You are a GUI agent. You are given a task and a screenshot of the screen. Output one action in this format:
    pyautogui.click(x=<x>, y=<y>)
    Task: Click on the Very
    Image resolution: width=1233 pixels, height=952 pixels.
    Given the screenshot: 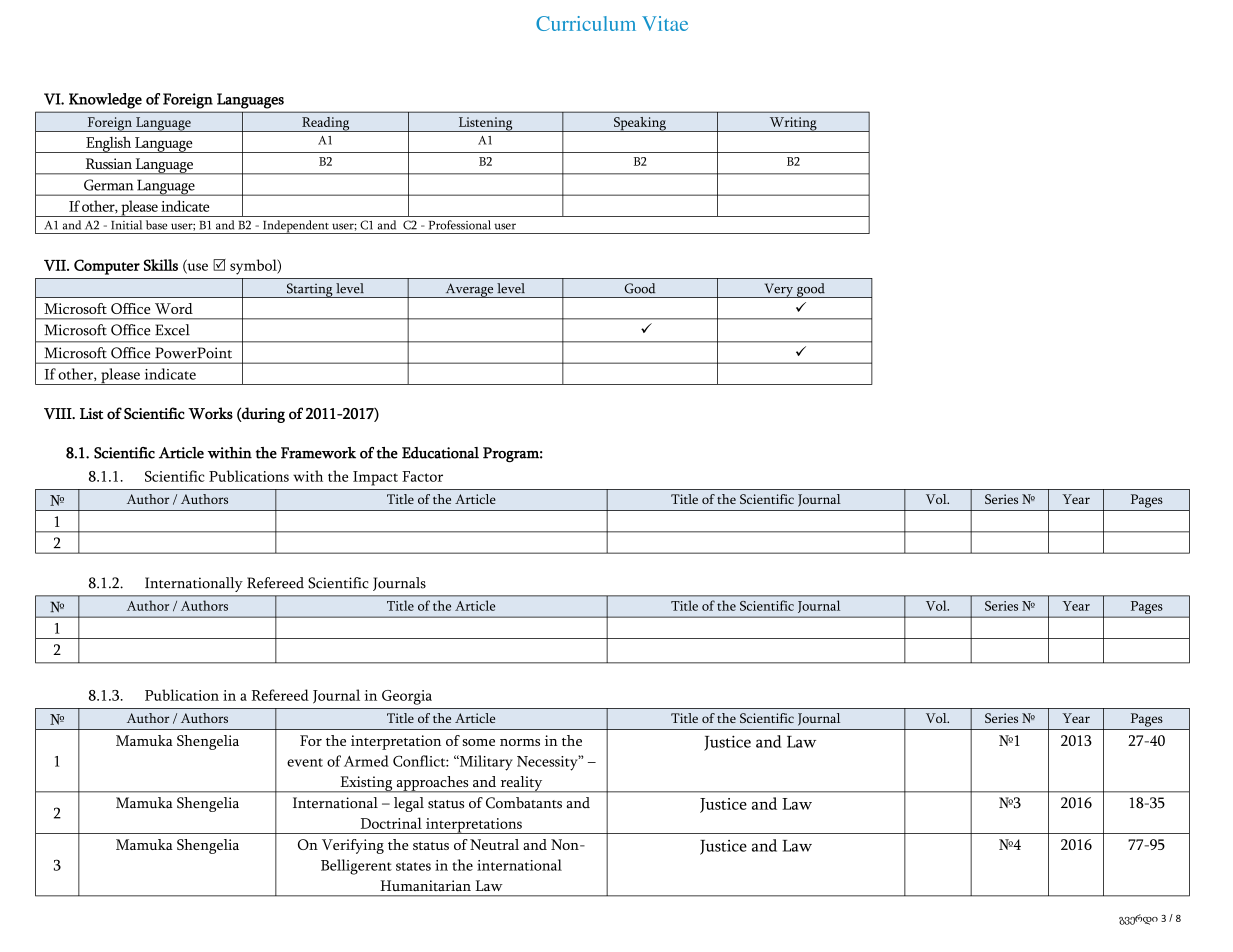 What is the action you would take?
    pyautogui.click(x=778, y=290)
